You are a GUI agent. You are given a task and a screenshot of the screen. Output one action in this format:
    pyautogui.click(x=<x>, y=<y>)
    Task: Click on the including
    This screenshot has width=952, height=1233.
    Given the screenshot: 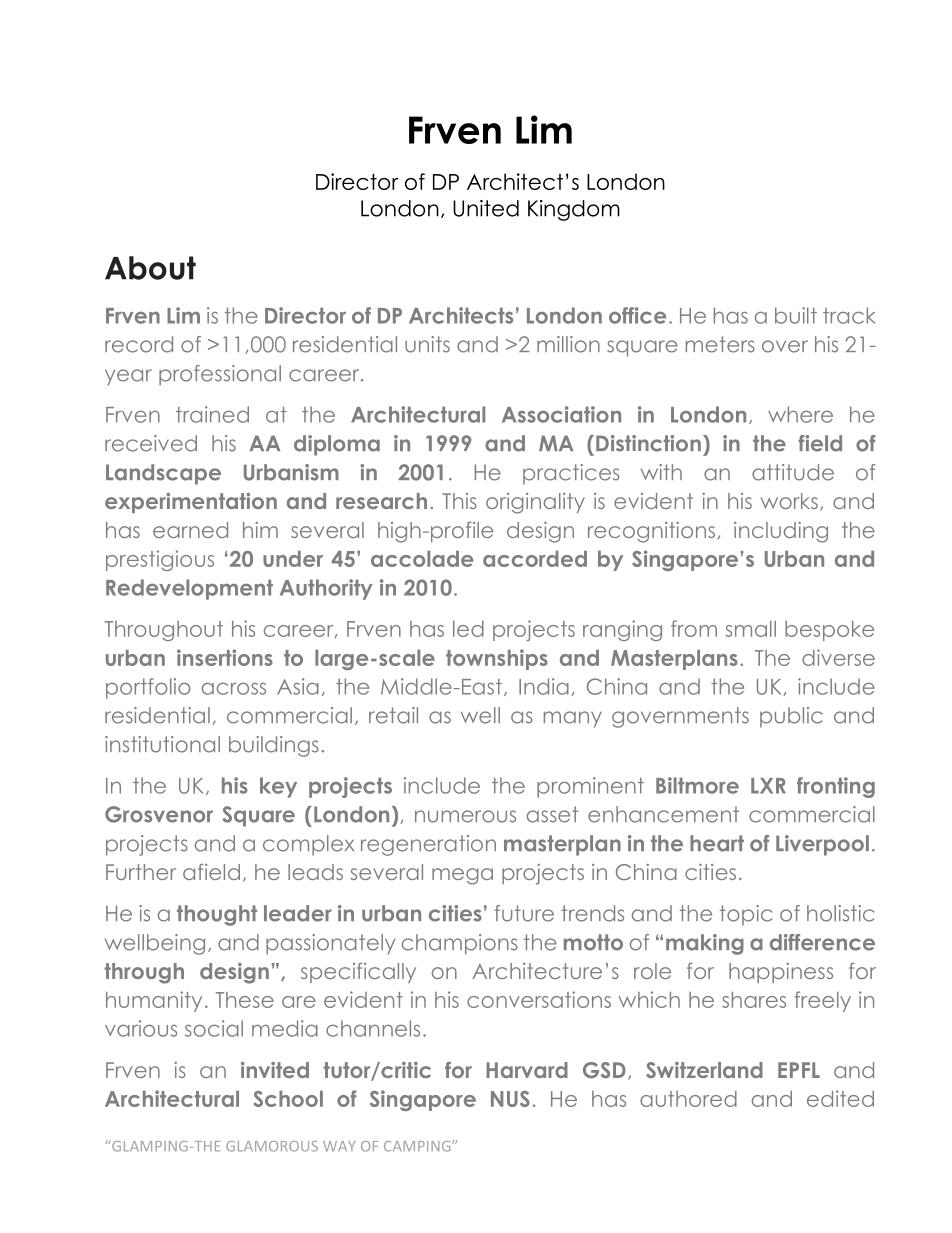 What is the action you would take?
    pyautogui.click(x=781, y=532)
